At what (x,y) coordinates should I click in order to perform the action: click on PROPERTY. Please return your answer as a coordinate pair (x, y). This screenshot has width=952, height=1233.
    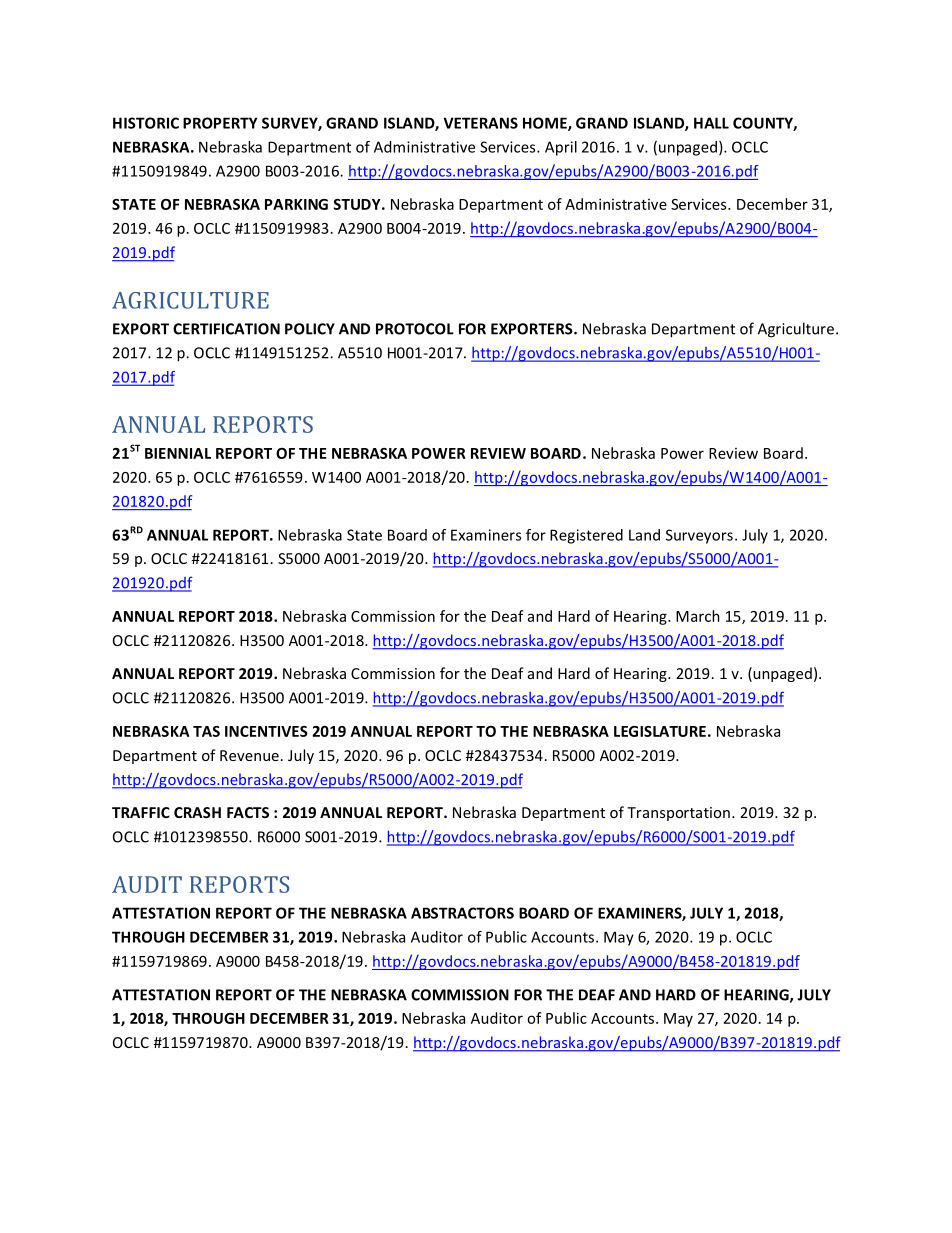
    Looking at the image, I should click on (220, 123).
